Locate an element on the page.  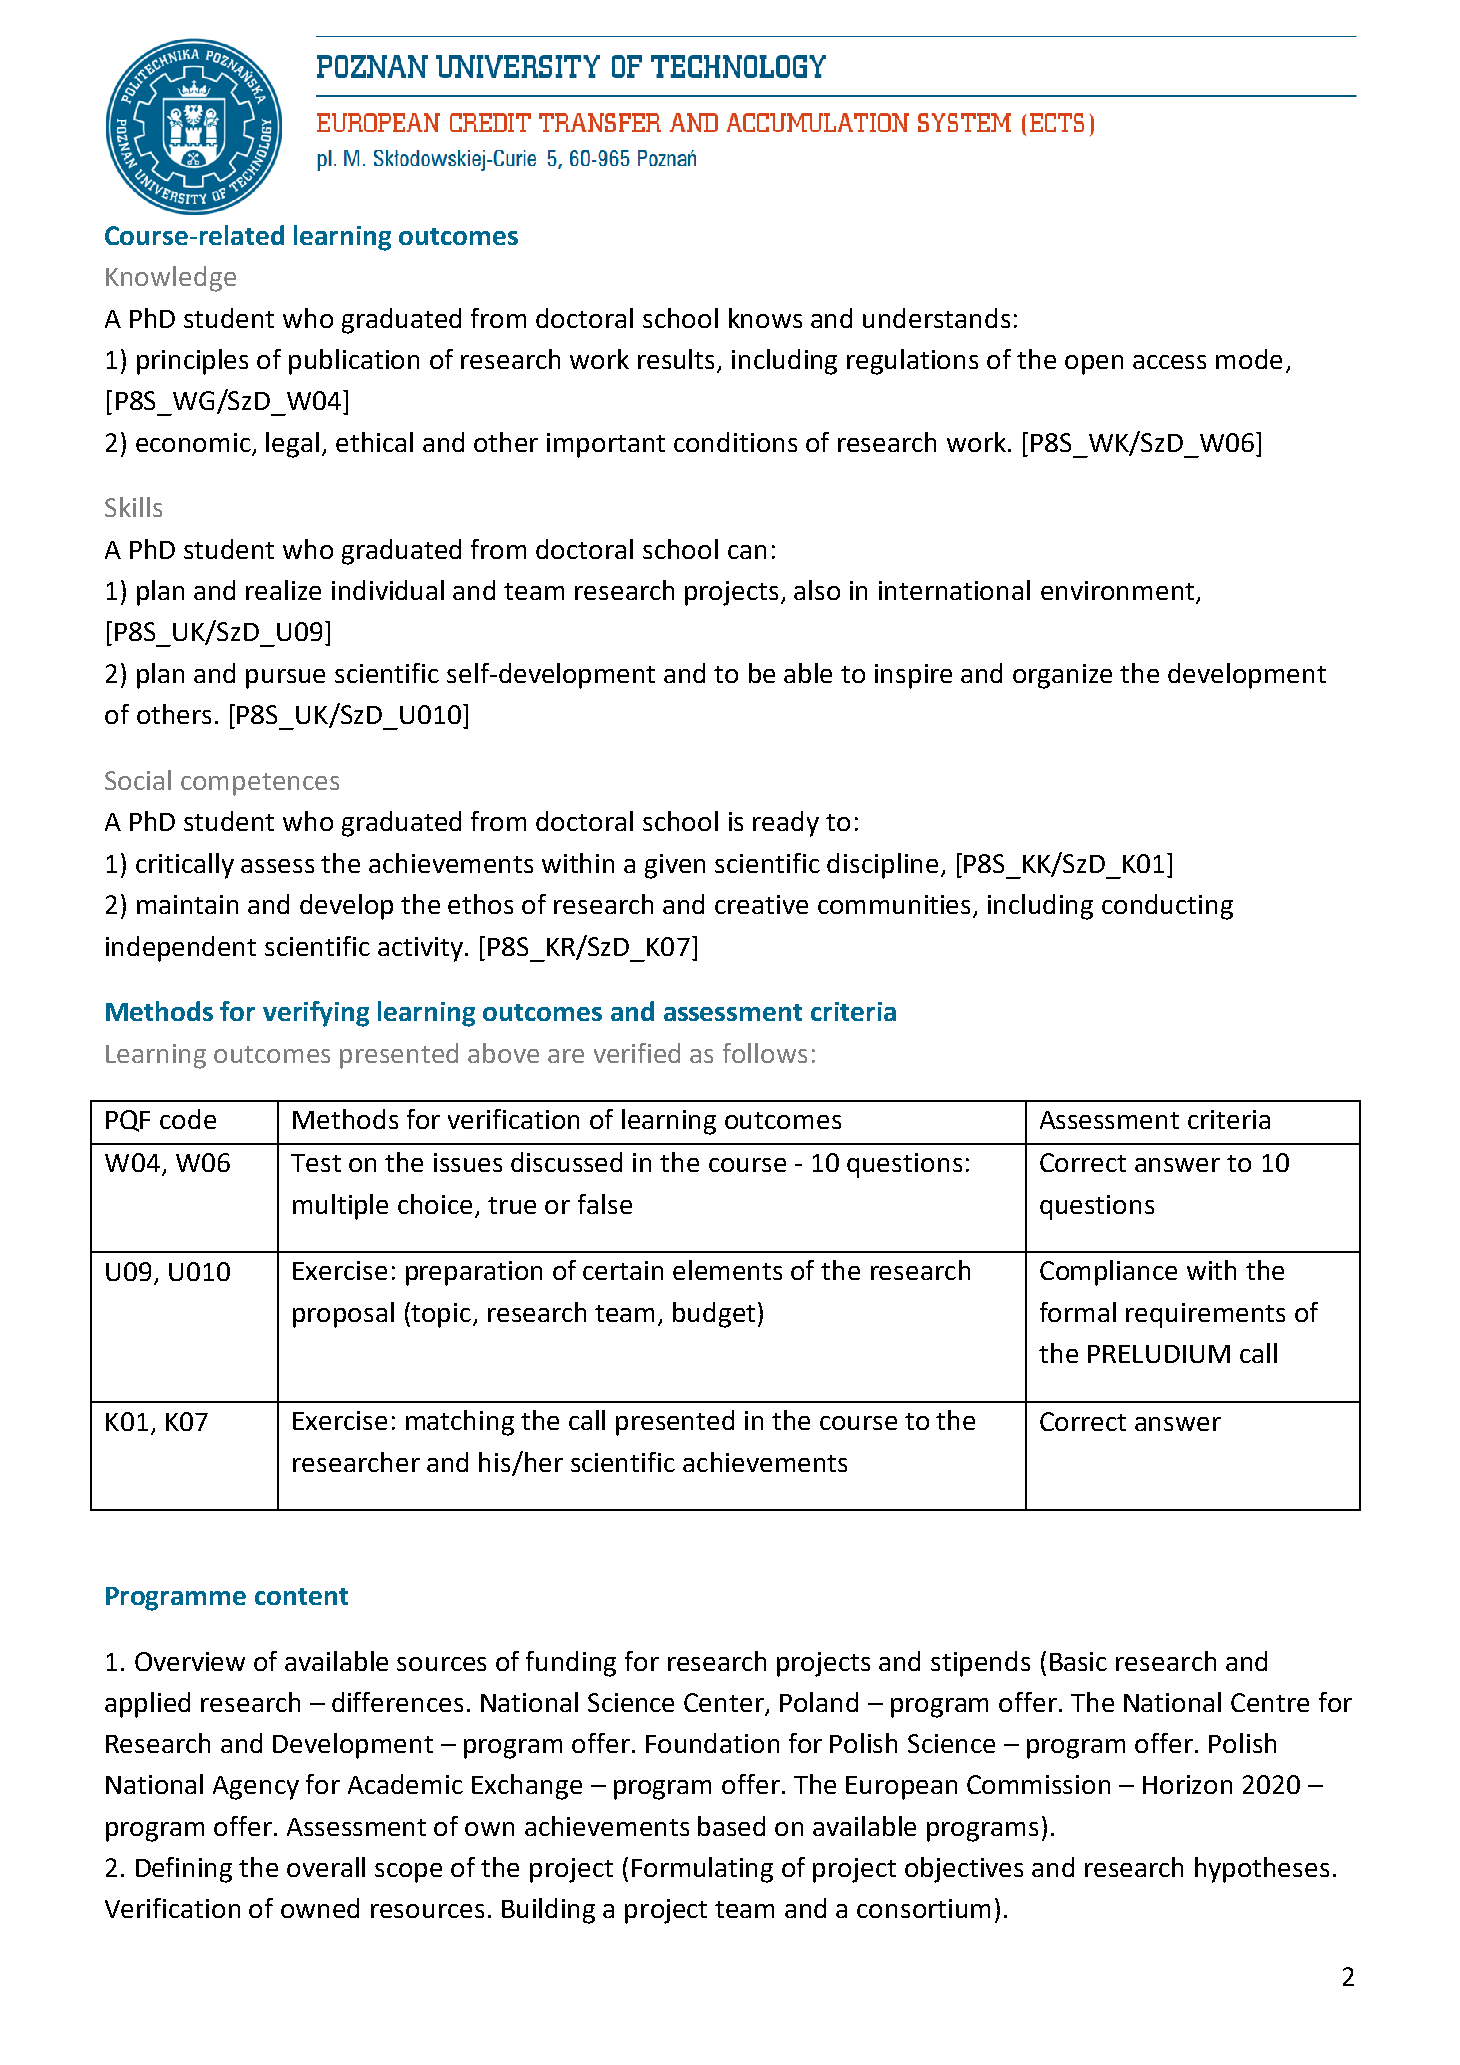
ready is located at coordinates (786, 824).
